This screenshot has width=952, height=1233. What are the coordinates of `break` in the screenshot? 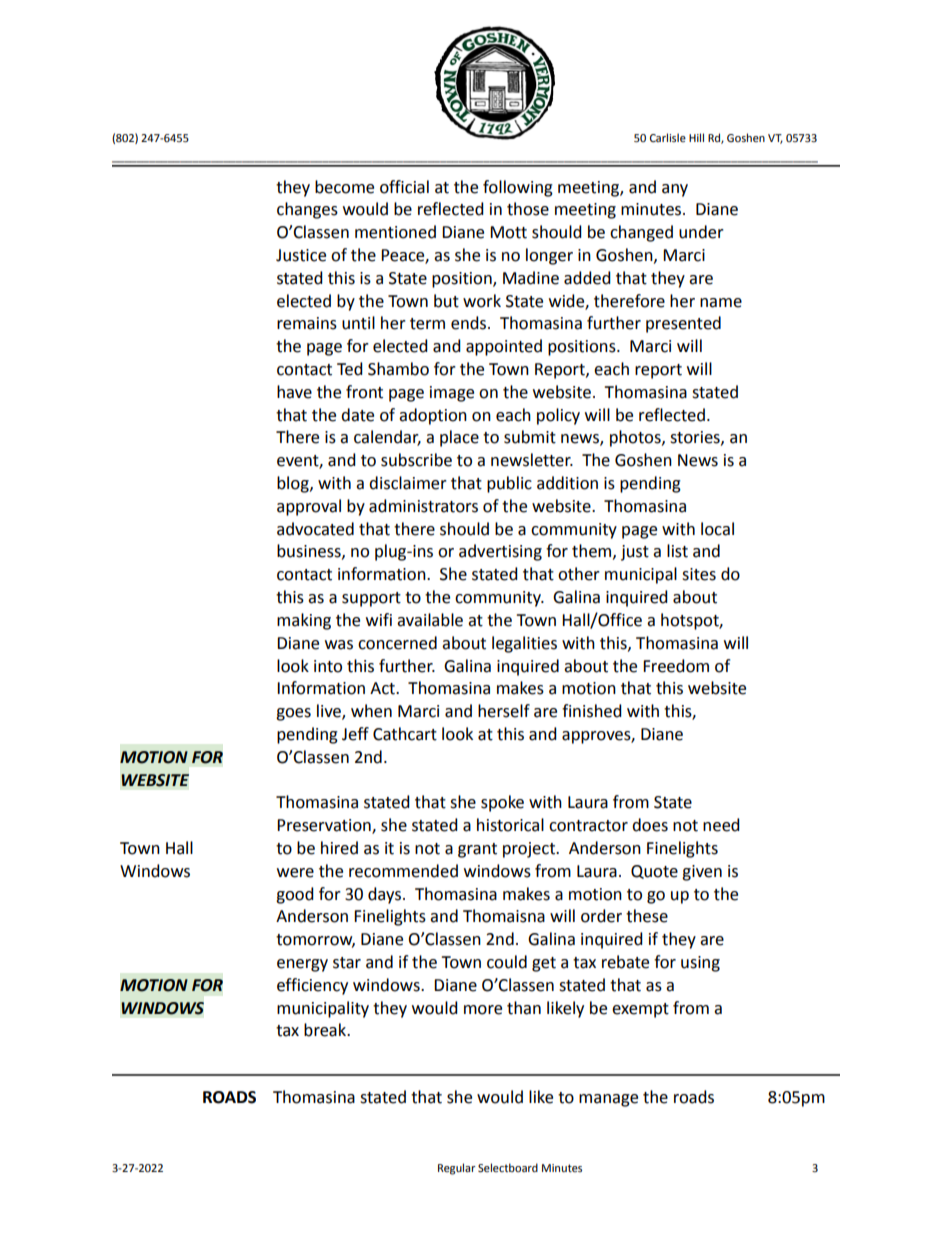 It's located at (326, 1030).
